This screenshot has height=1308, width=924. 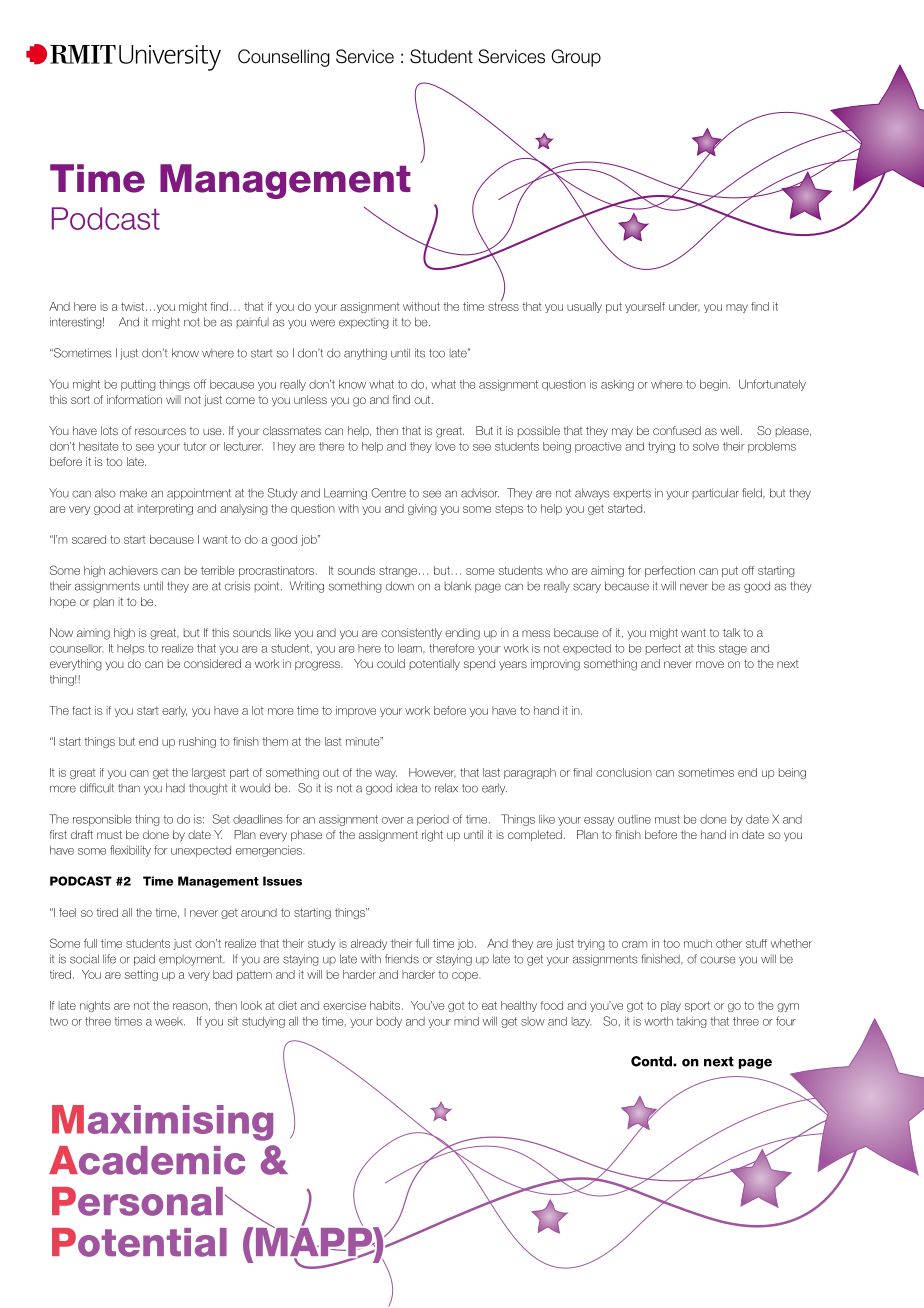 I want to click on Counselling, so click(x=284, y=58).
